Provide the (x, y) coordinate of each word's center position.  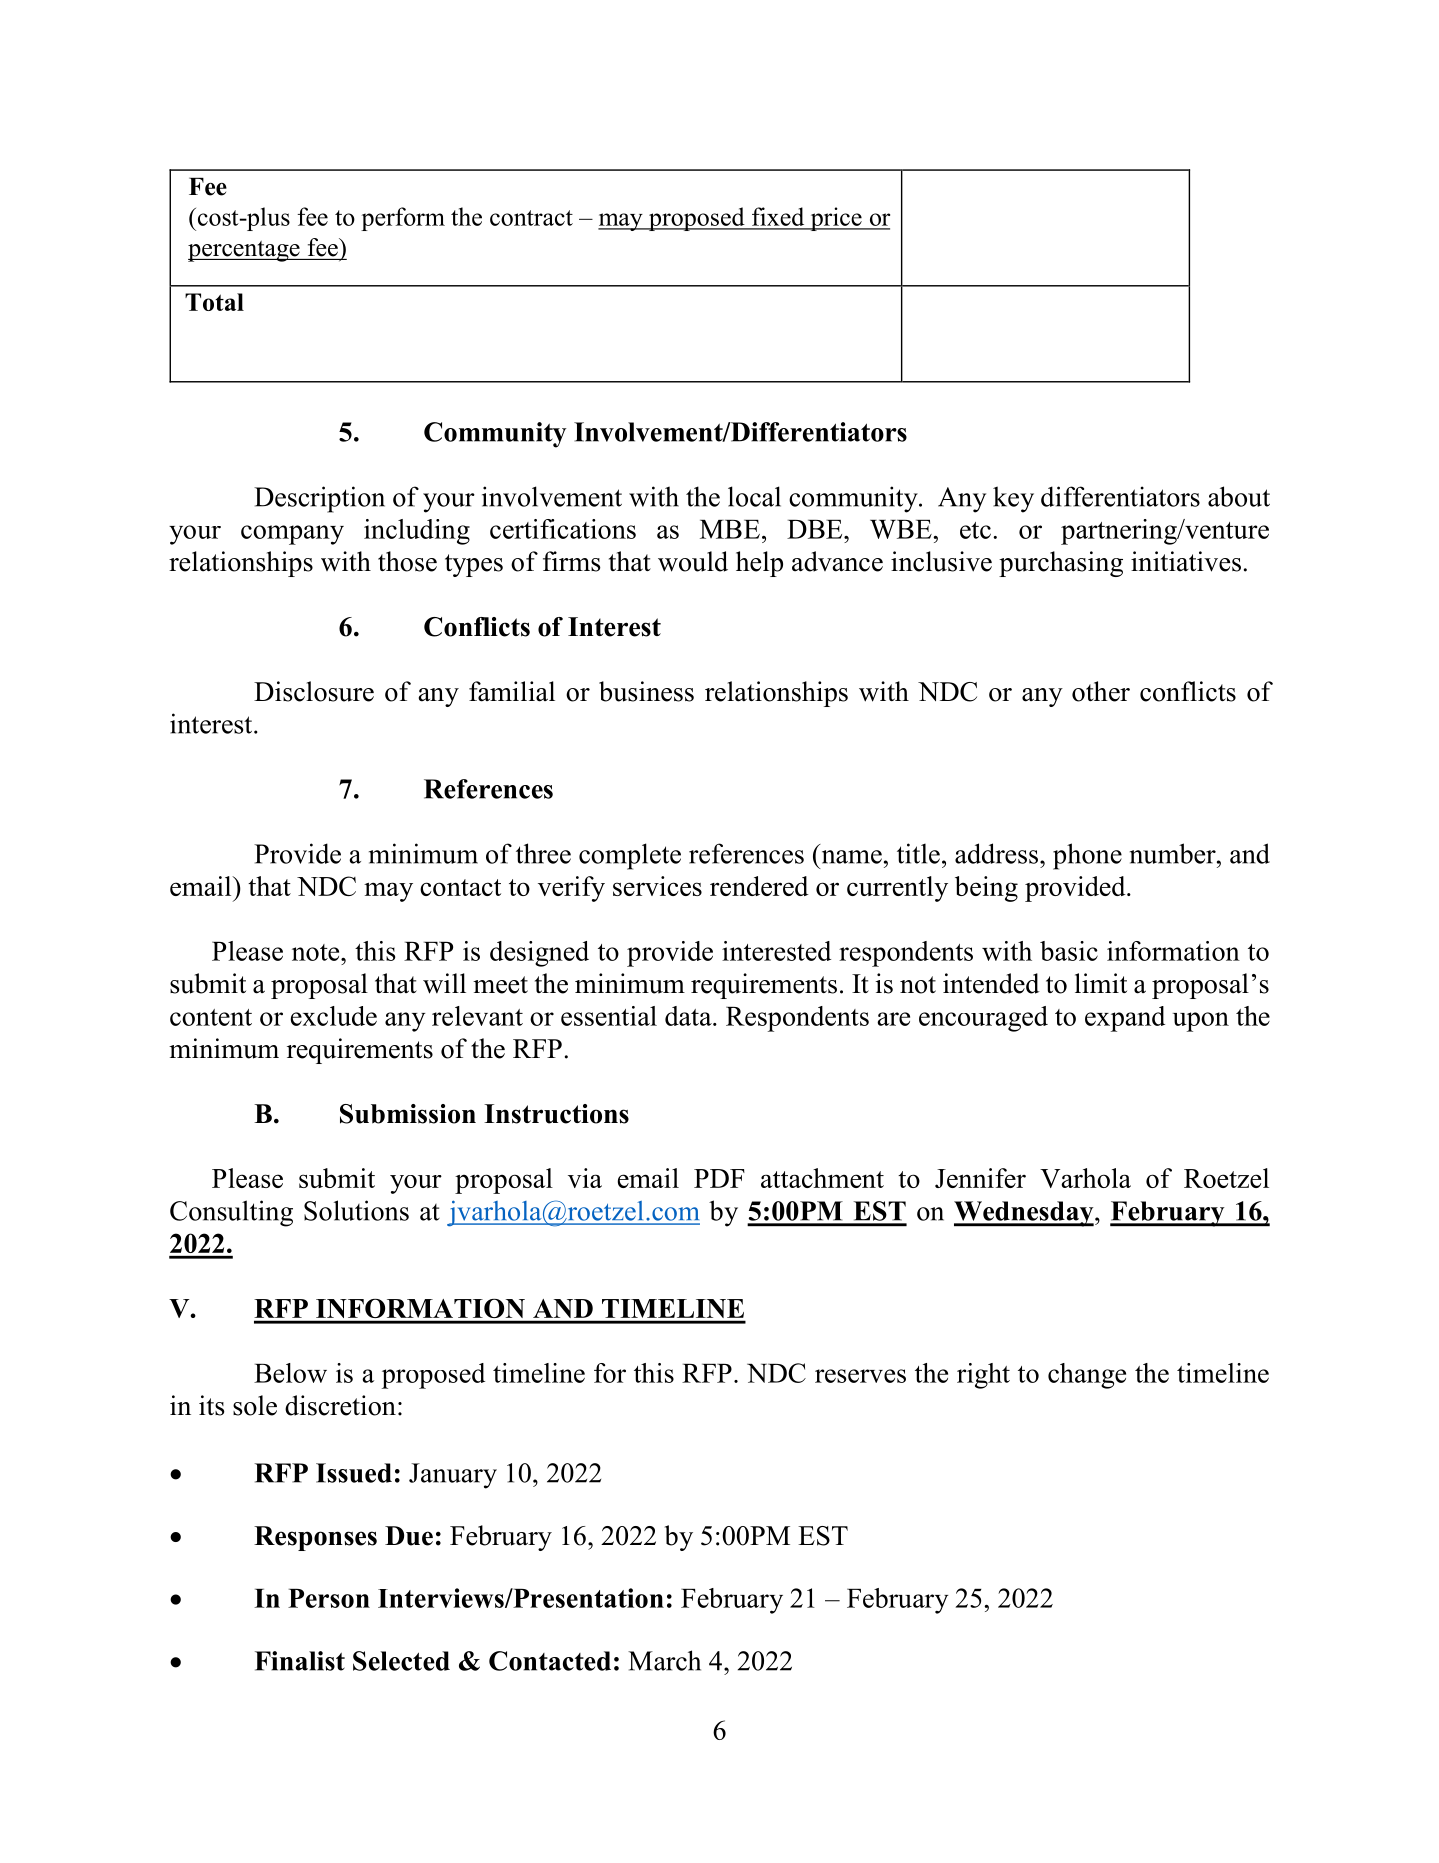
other (1101, 691)
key (1013, 499)
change (1087, 1376)
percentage (245, 251)
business (646, 691)
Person (329, 1598)
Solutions (356, 1210)
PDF (719, 1178)
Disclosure (314, 691)
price (836, 219)
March (664, 1660)
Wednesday (1025, 1214)
